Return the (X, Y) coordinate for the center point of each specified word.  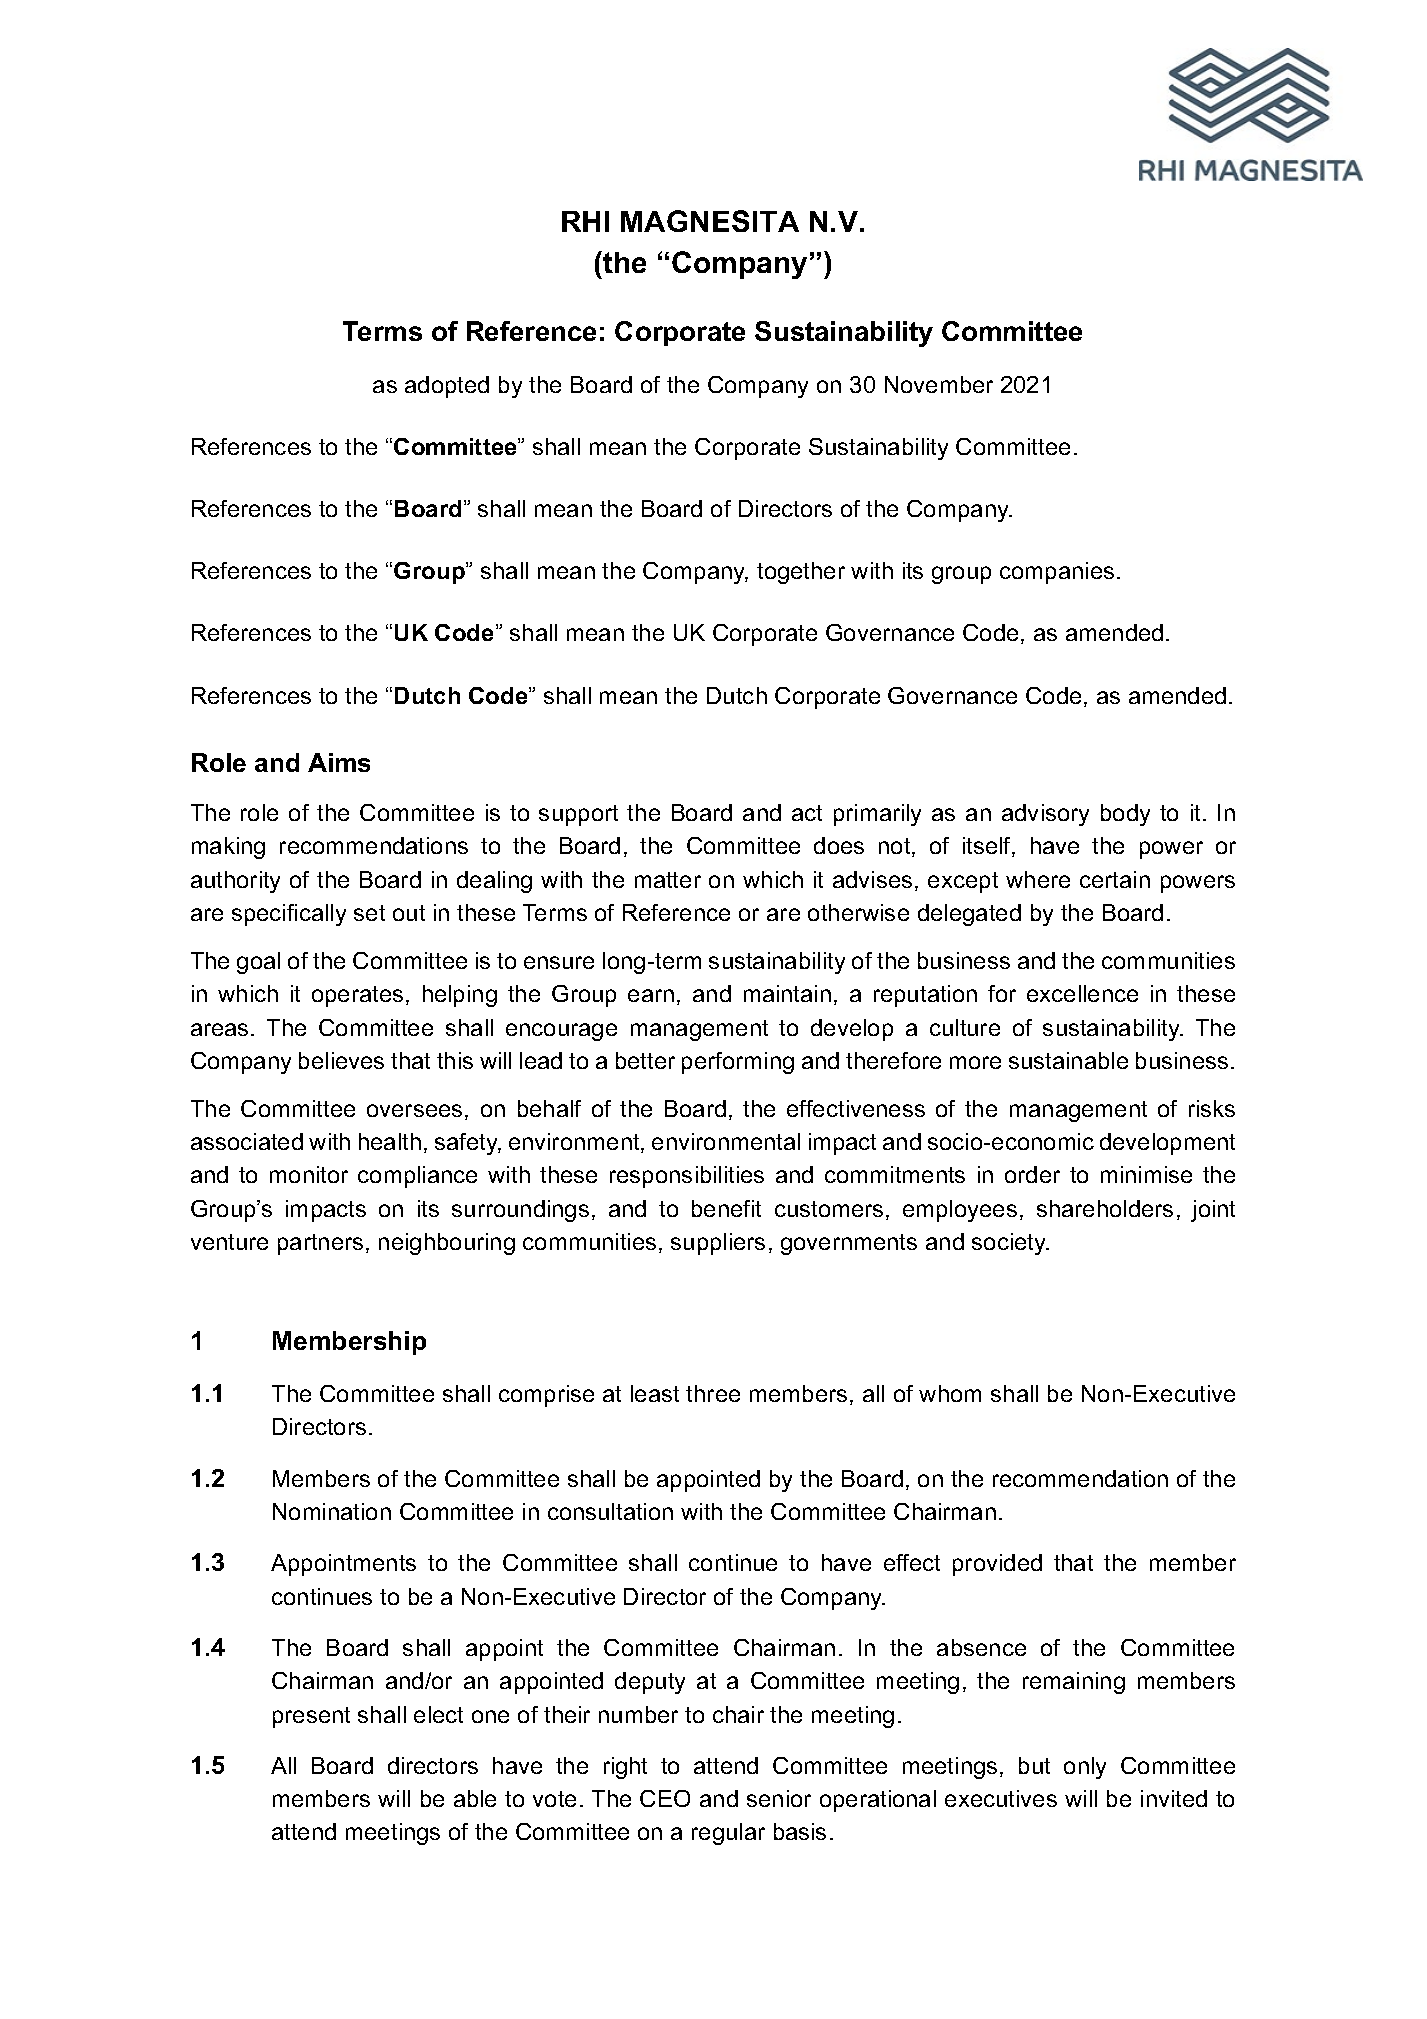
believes (341, 1060)
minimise (1146, 1174)
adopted (447, 387)
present (311, 1717)
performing (738, 1063)
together (801, 573)
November (939, 384)
